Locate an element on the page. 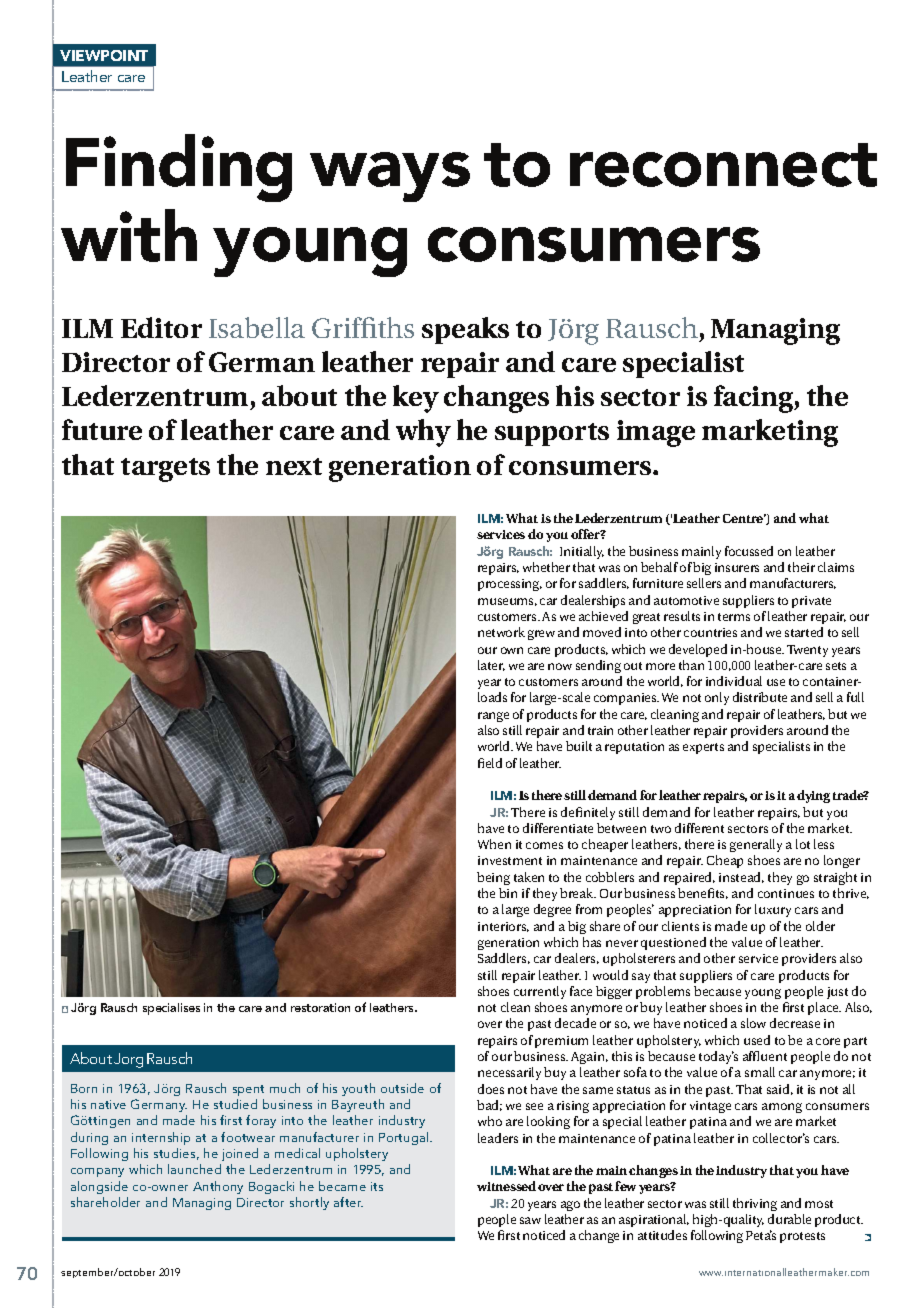  Editor is located at coordinates (161, 327).
